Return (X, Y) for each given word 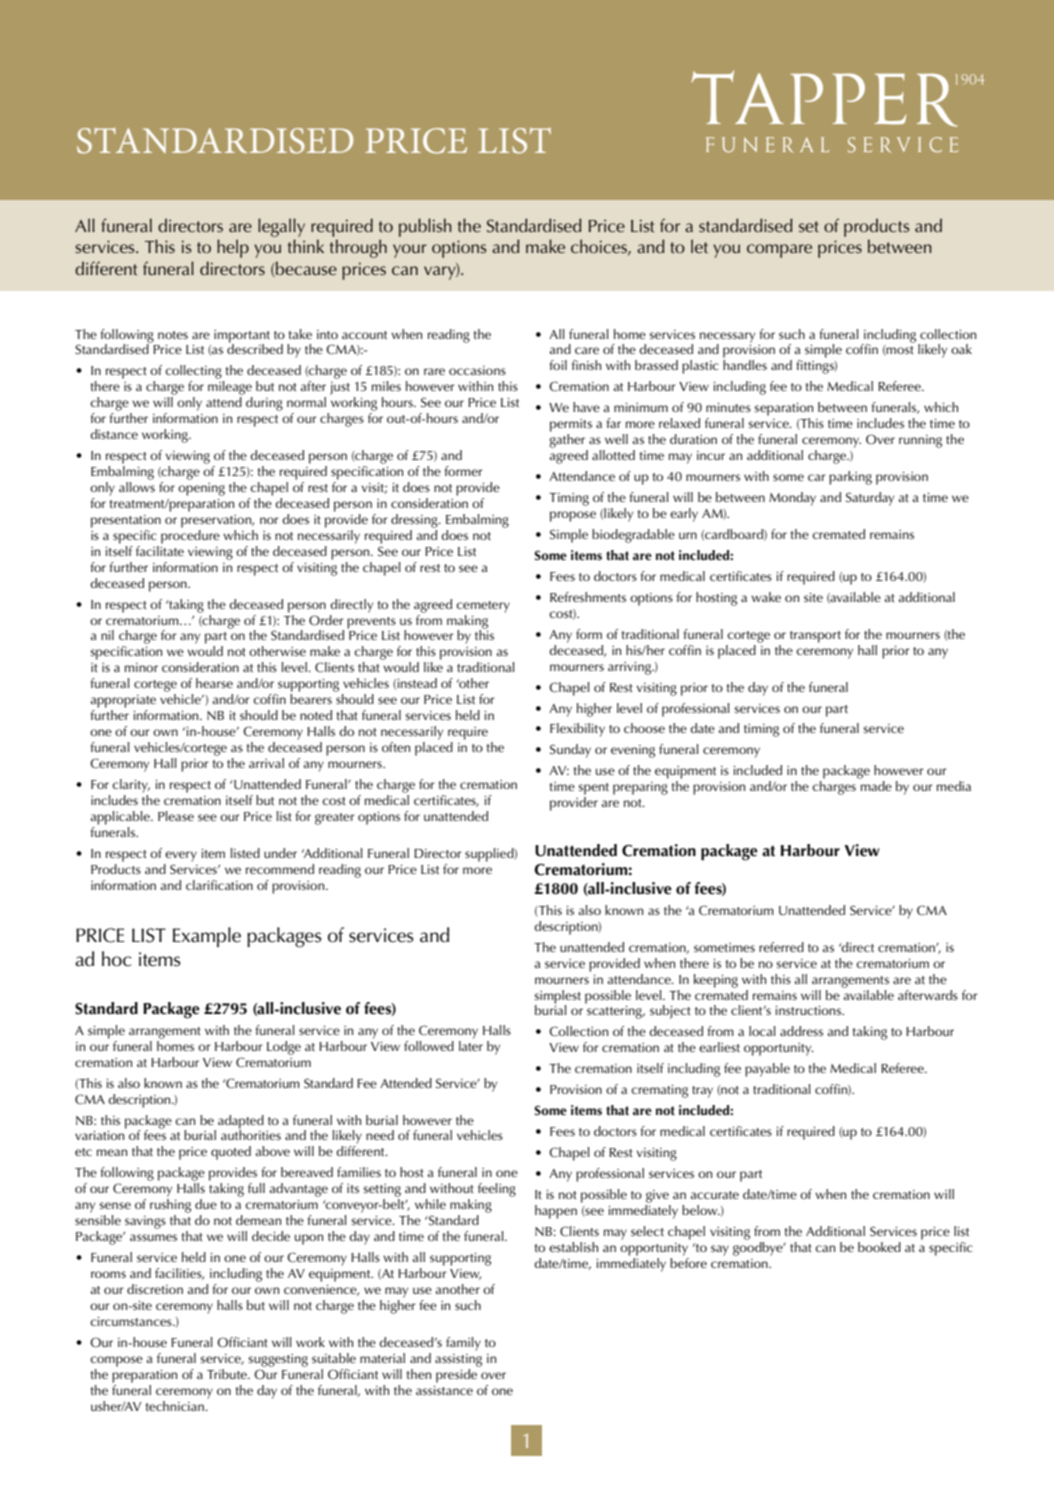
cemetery (483, 607)
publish (425, 227)
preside (458, 1374)
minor (141, 667)
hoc (117, 959)
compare (779, 251)
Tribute (228, 1374)
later (471, 1044)
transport (815, 637)
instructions (809, 1010)
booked (879, 1247)
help (233, 248)
